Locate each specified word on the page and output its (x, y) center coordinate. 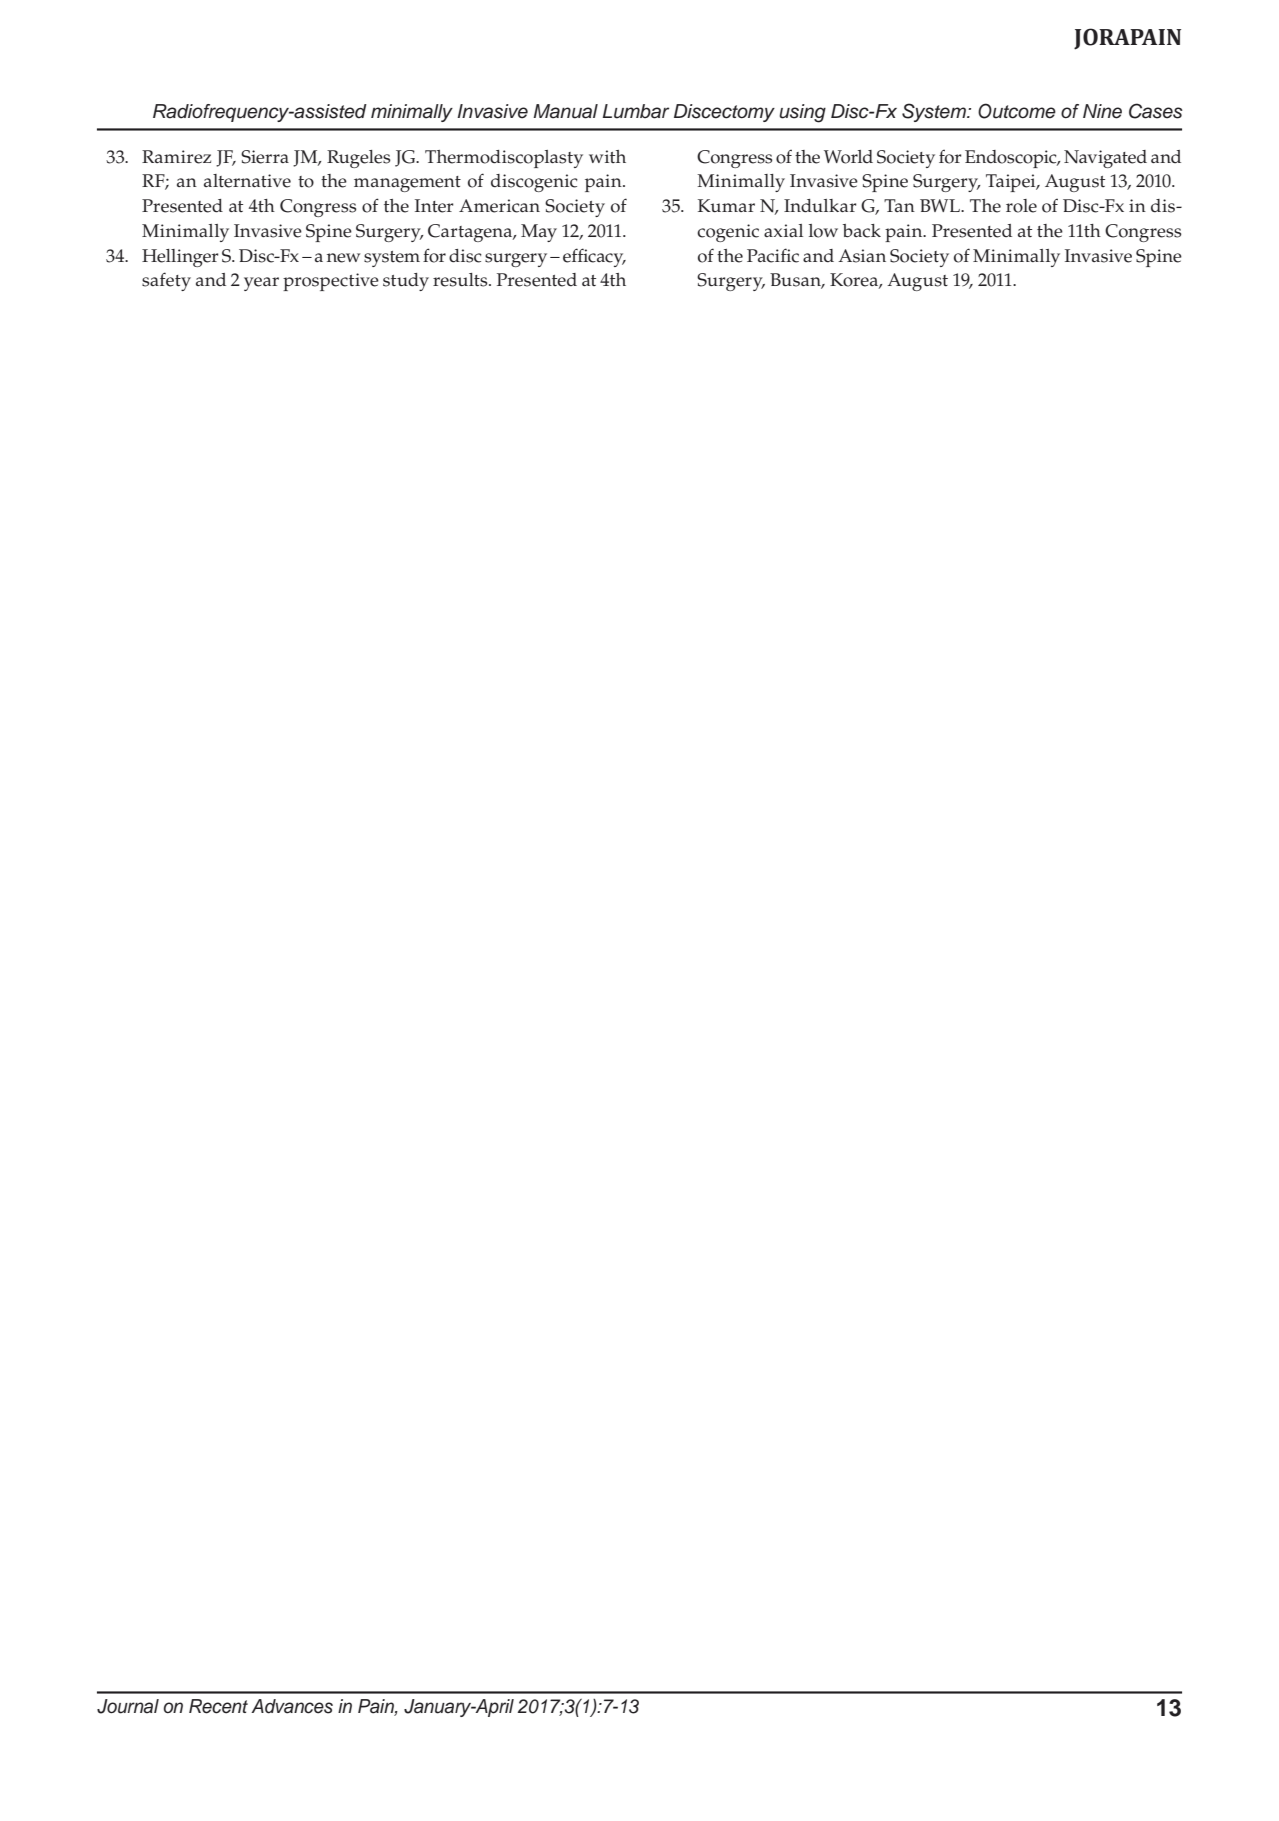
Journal (128, 1706)
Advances (292, 1706)
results (461, 280)
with (607, 156)
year (261, 284)
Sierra (265, 157)
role (1021, 206)
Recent (218, 1706)
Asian (862, 256)
